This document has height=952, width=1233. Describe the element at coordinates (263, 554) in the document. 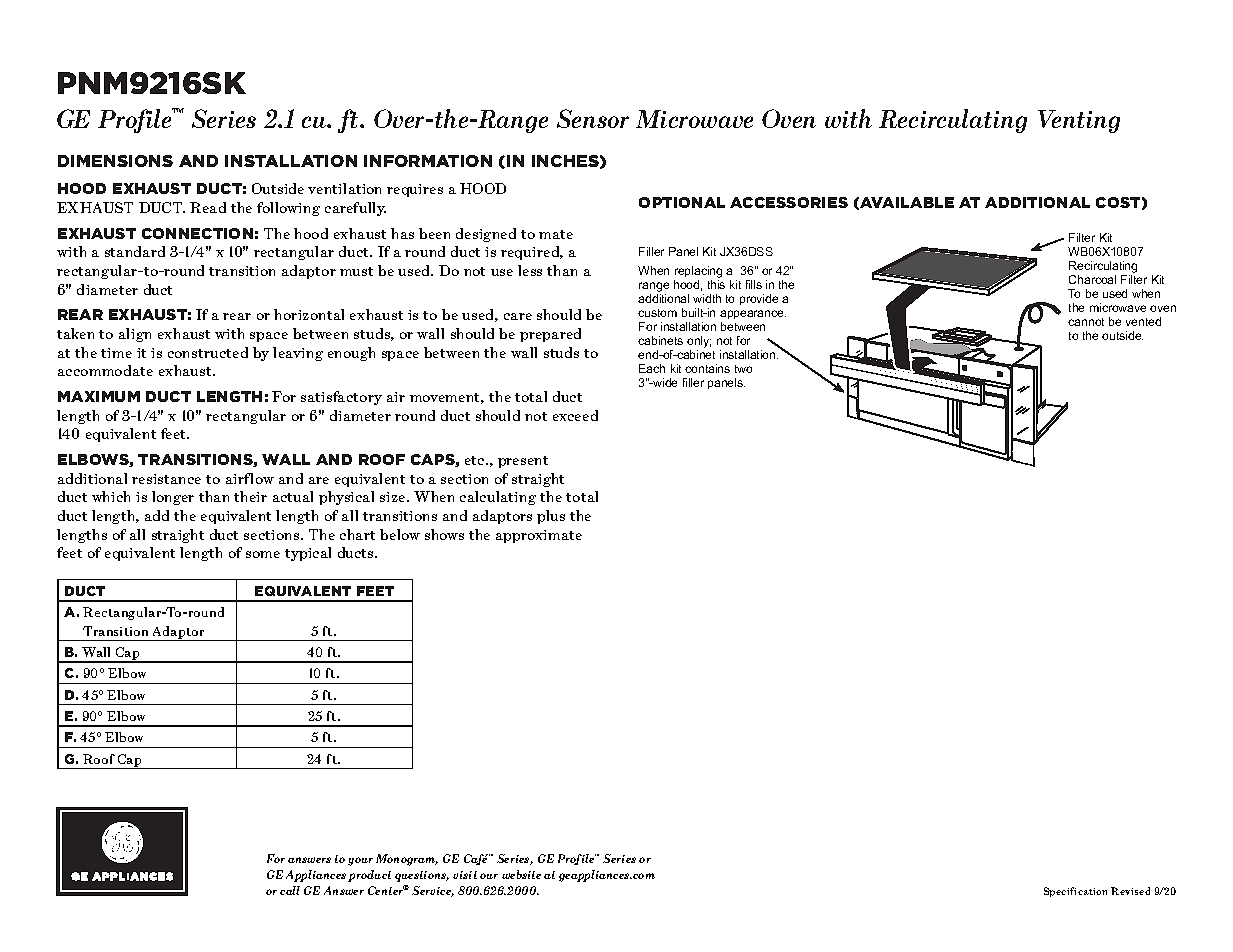

I see `some` at that location.
